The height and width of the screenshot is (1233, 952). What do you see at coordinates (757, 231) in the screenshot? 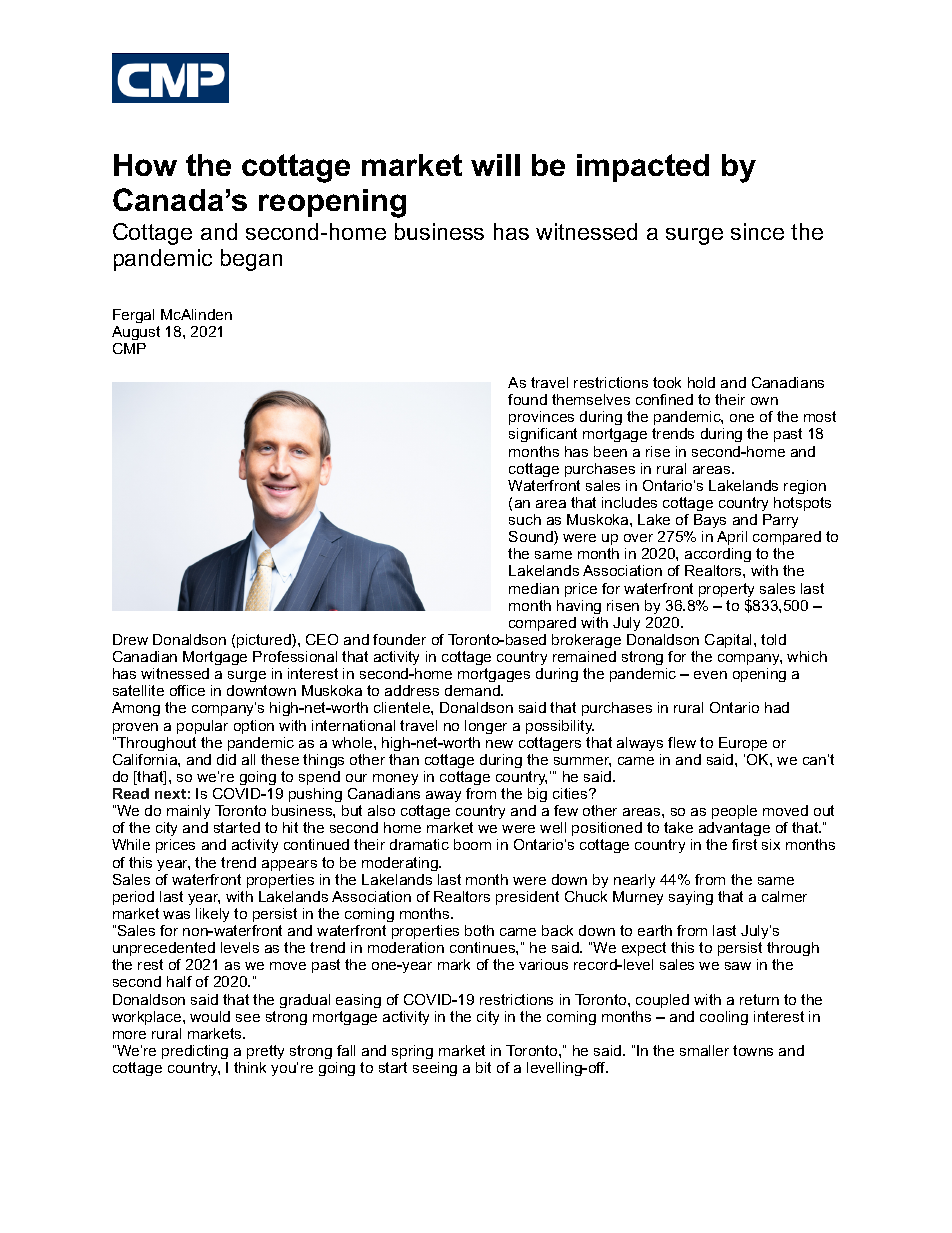
I see `since` at bounding box center [757, 231].
